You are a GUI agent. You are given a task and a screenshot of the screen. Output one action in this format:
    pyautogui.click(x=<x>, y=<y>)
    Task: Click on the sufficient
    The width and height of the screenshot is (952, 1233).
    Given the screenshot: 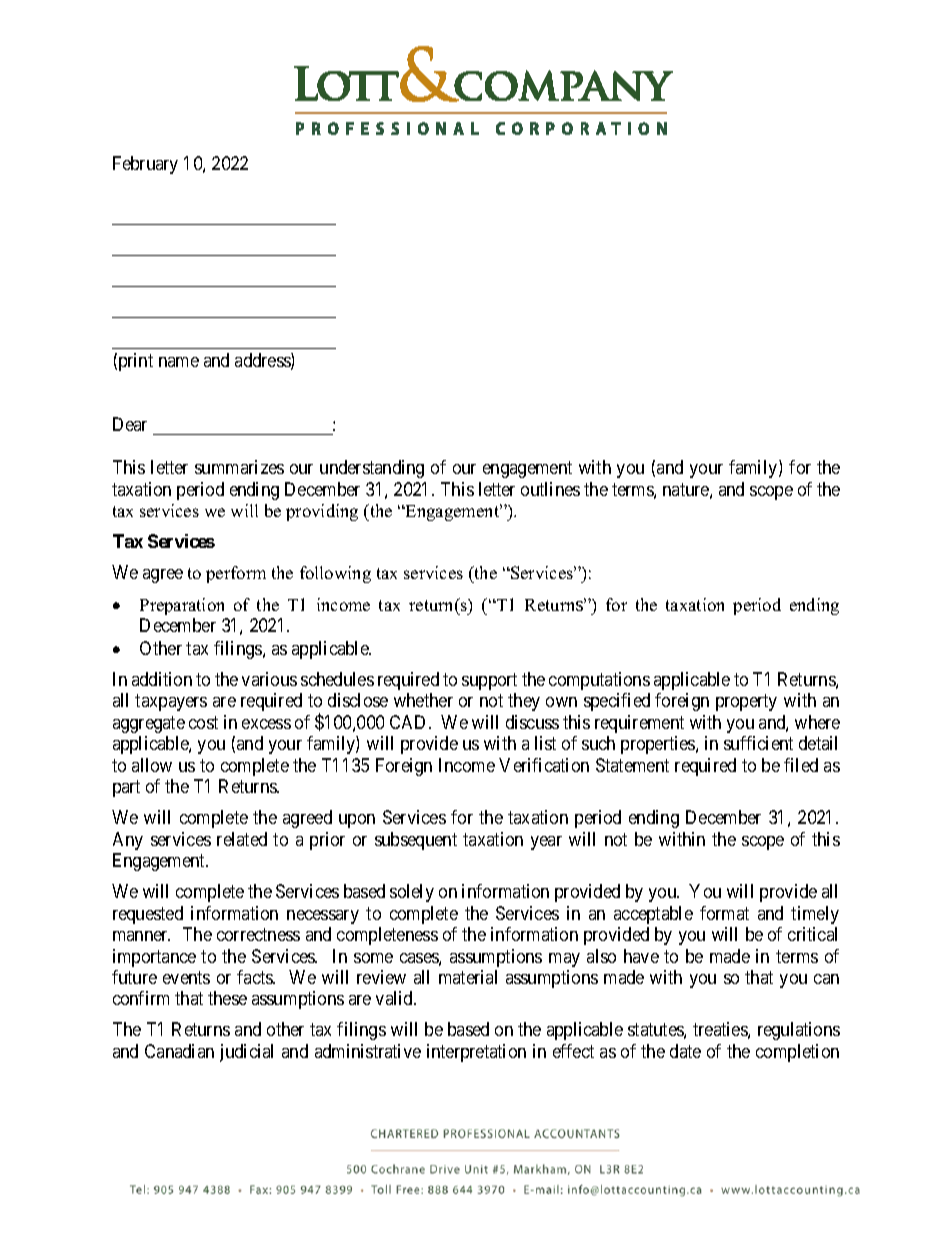 What is the action you would take?
    pyautogui.click(x=758, y=743)
